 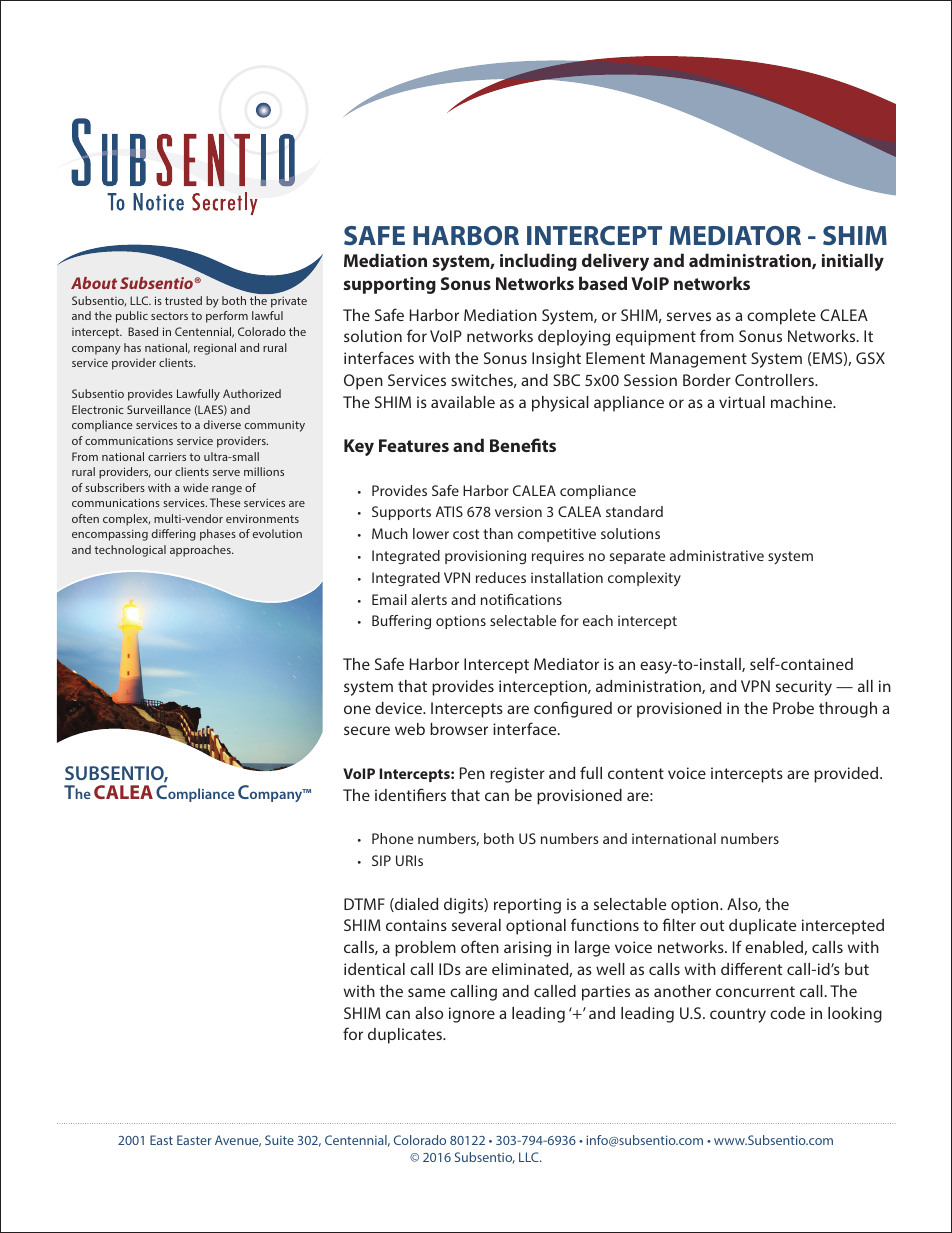 I want to click on administrative, so click(x=717, y=555).
